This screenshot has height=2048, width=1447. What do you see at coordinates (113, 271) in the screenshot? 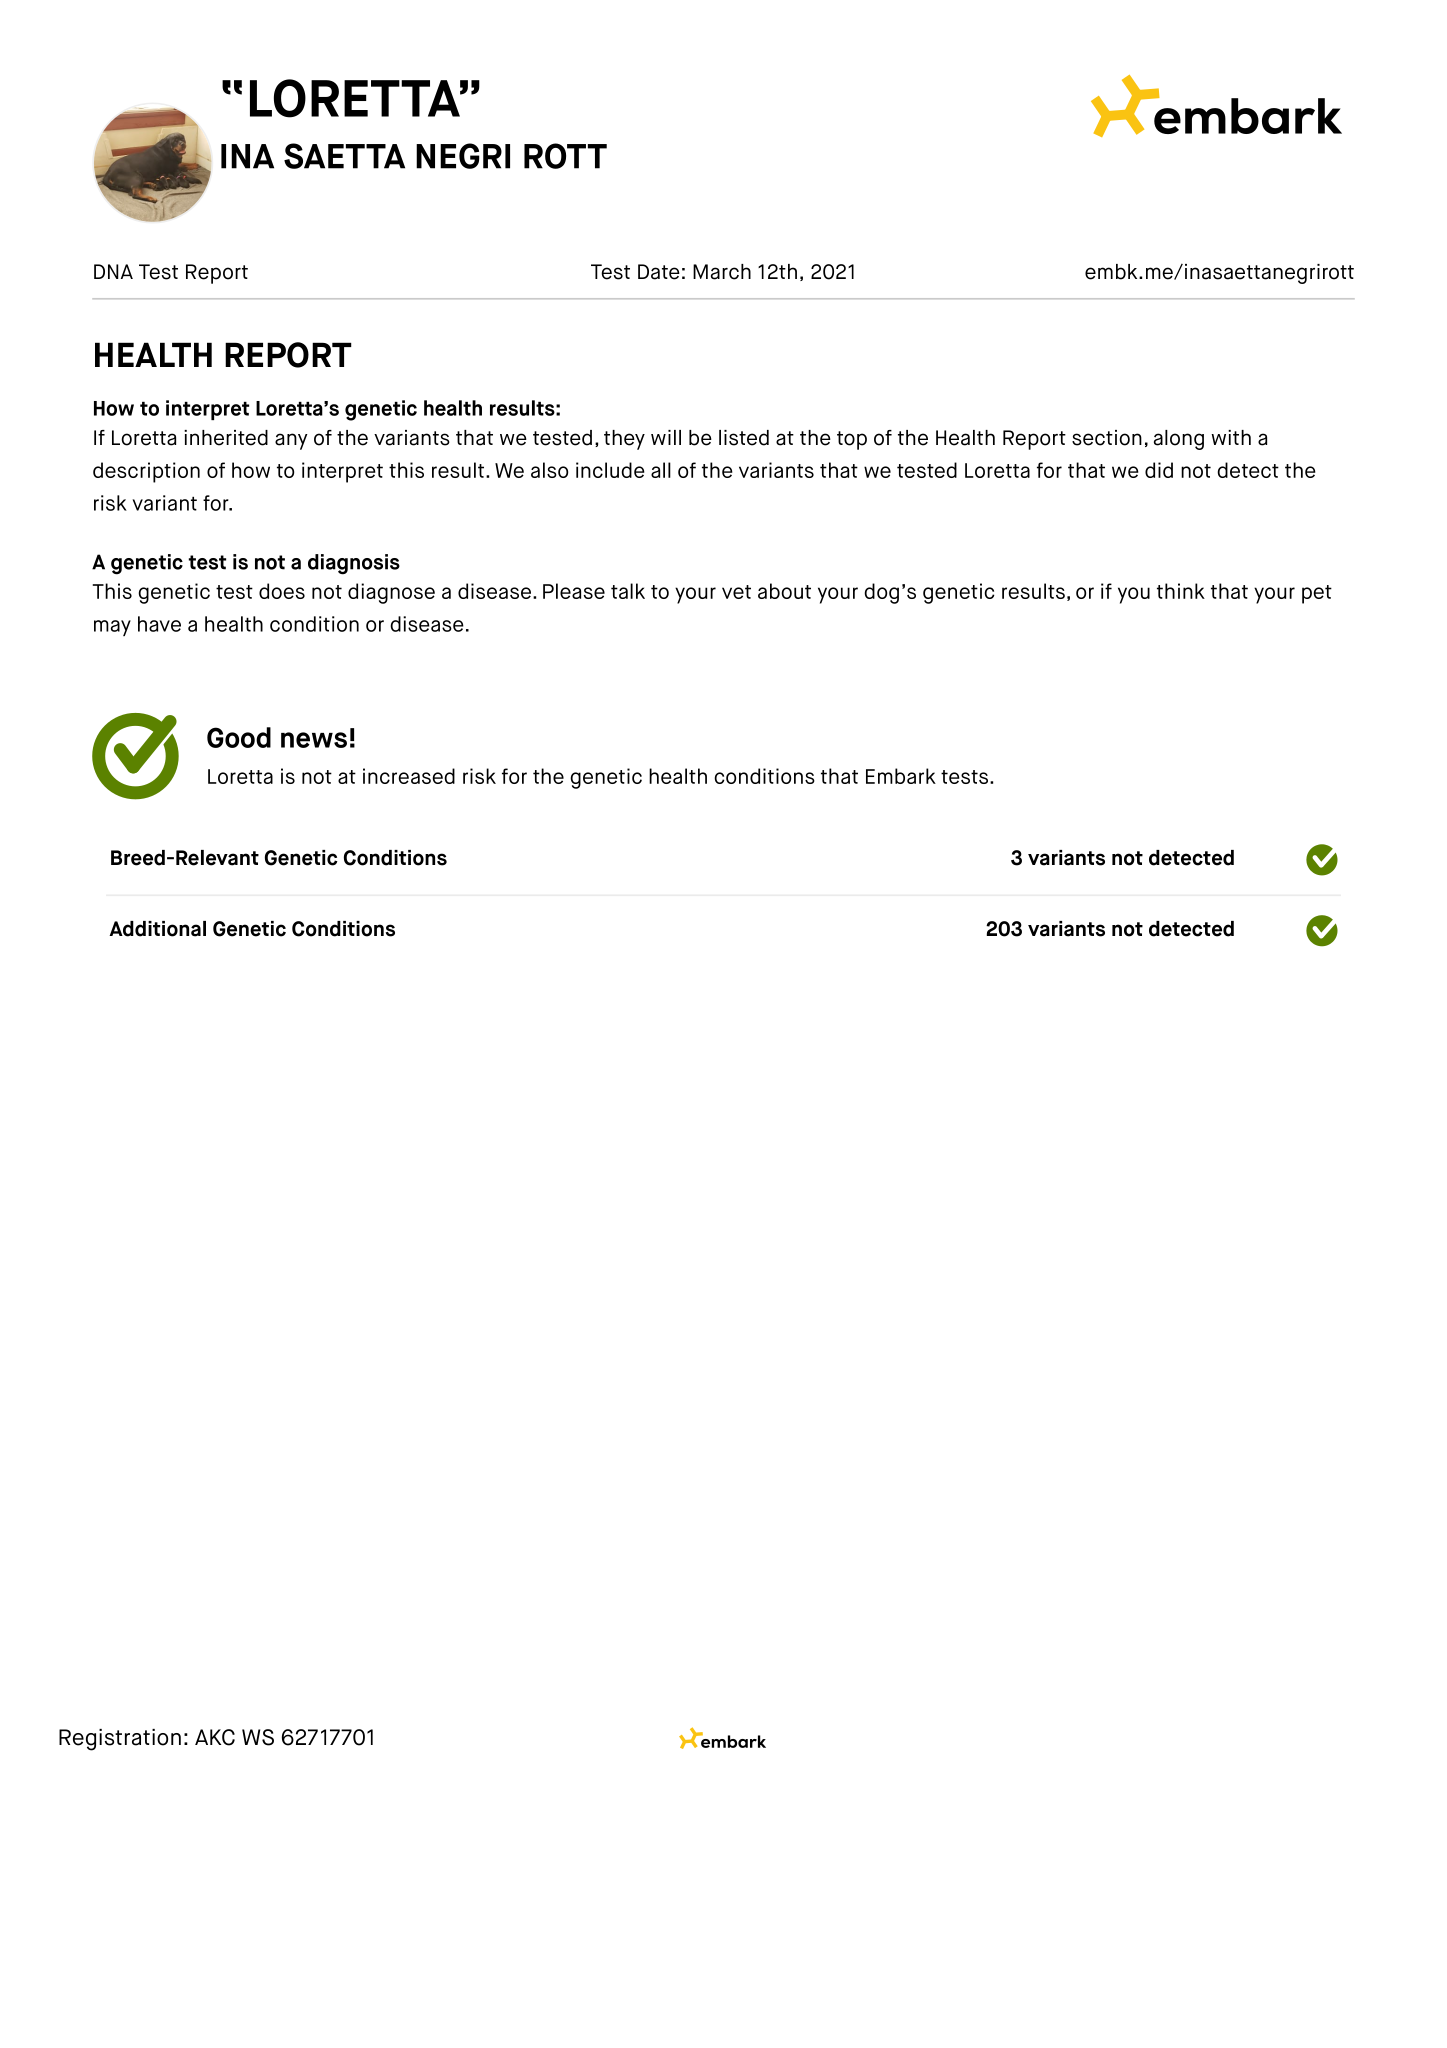
I see `DNA` at bounding box center [113, 271].
